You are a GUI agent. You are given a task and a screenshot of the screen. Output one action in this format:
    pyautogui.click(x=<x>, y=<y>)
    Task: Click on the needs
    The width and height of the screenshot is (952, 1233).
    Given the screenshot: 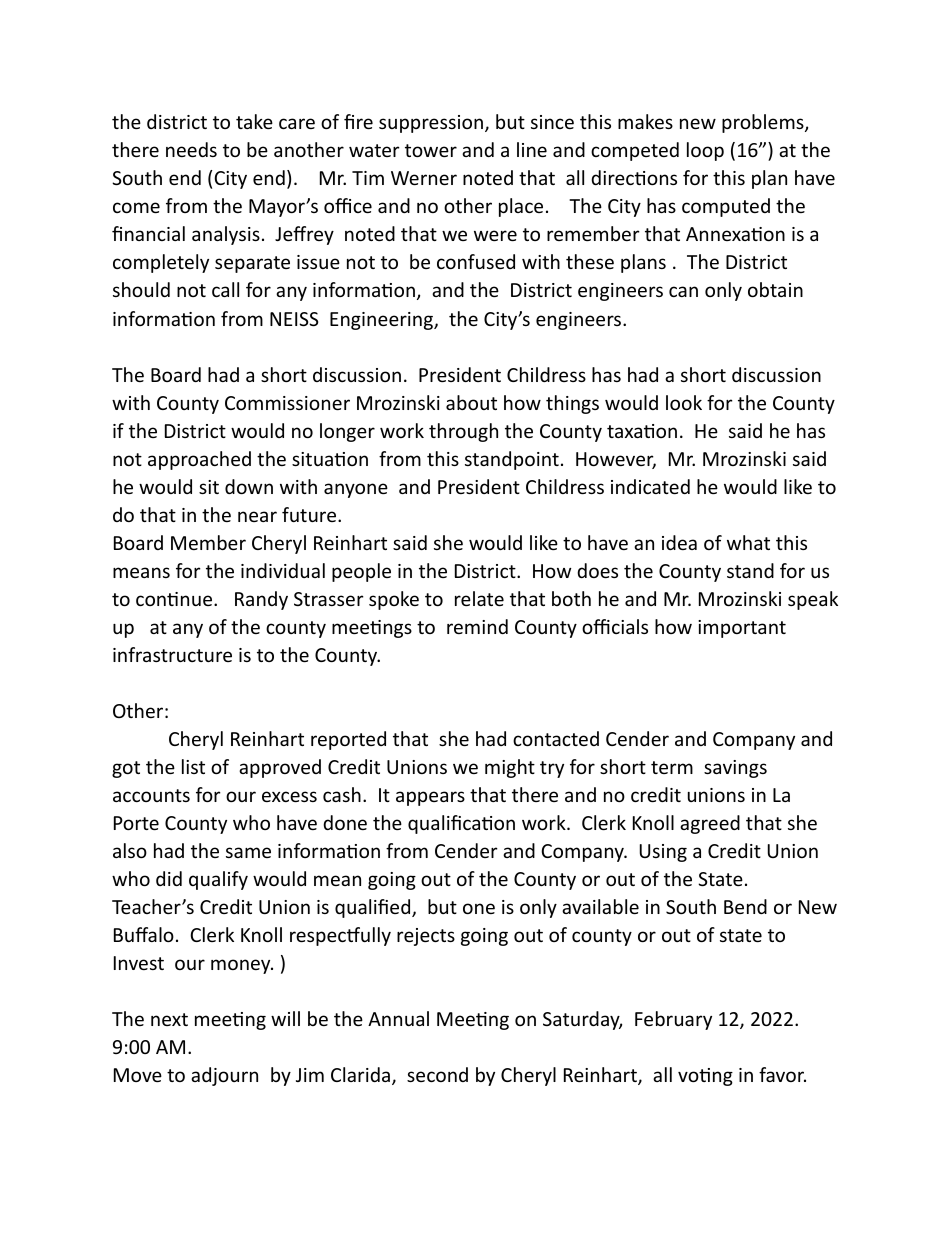 What is the action you would take?
    pyautogui.click(x=191, y=149)
